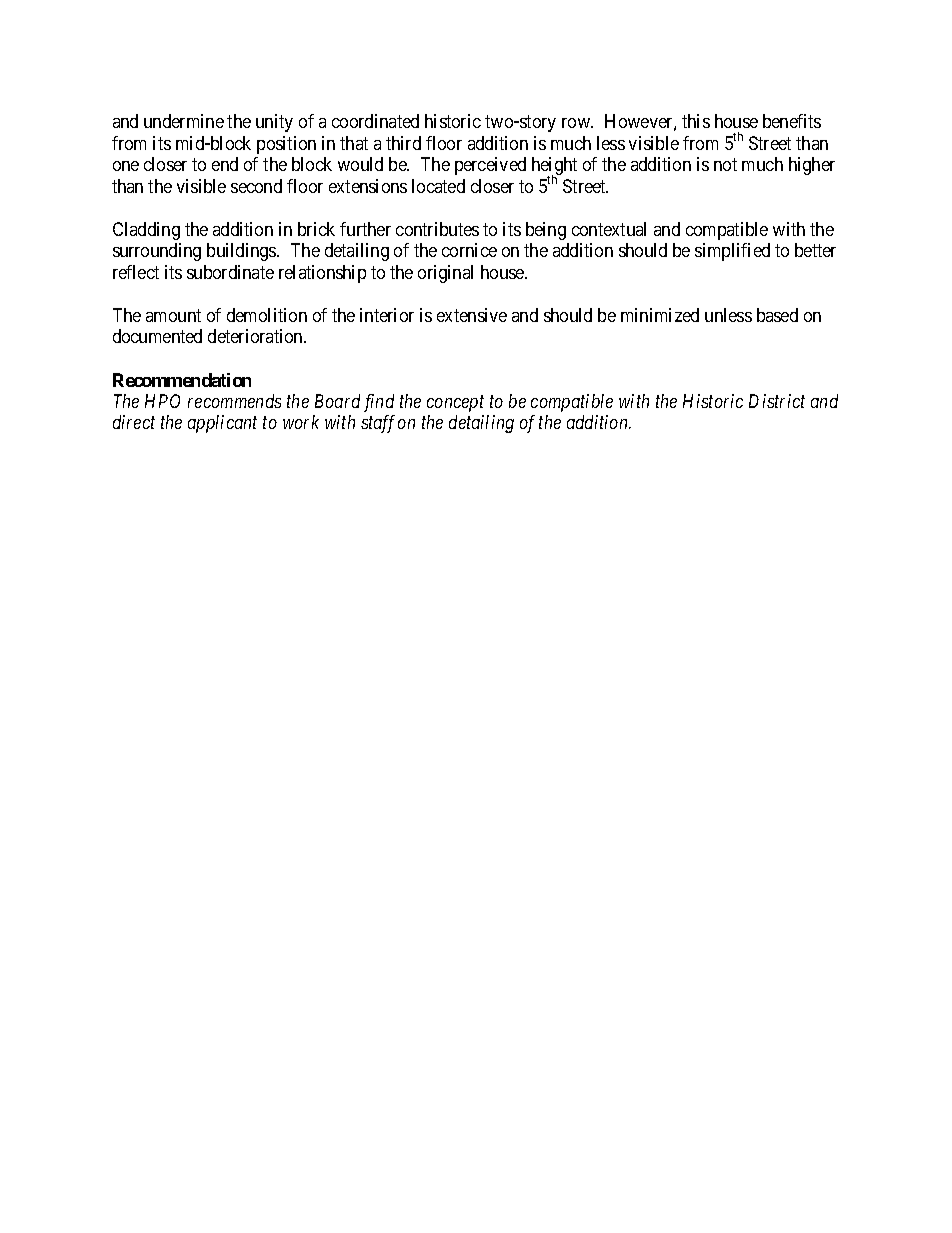 This image has height=1233, width=952. What do you see at coordinates (257, 336) in the image?
I see `deterioration` at bounding box center [257, 336].
